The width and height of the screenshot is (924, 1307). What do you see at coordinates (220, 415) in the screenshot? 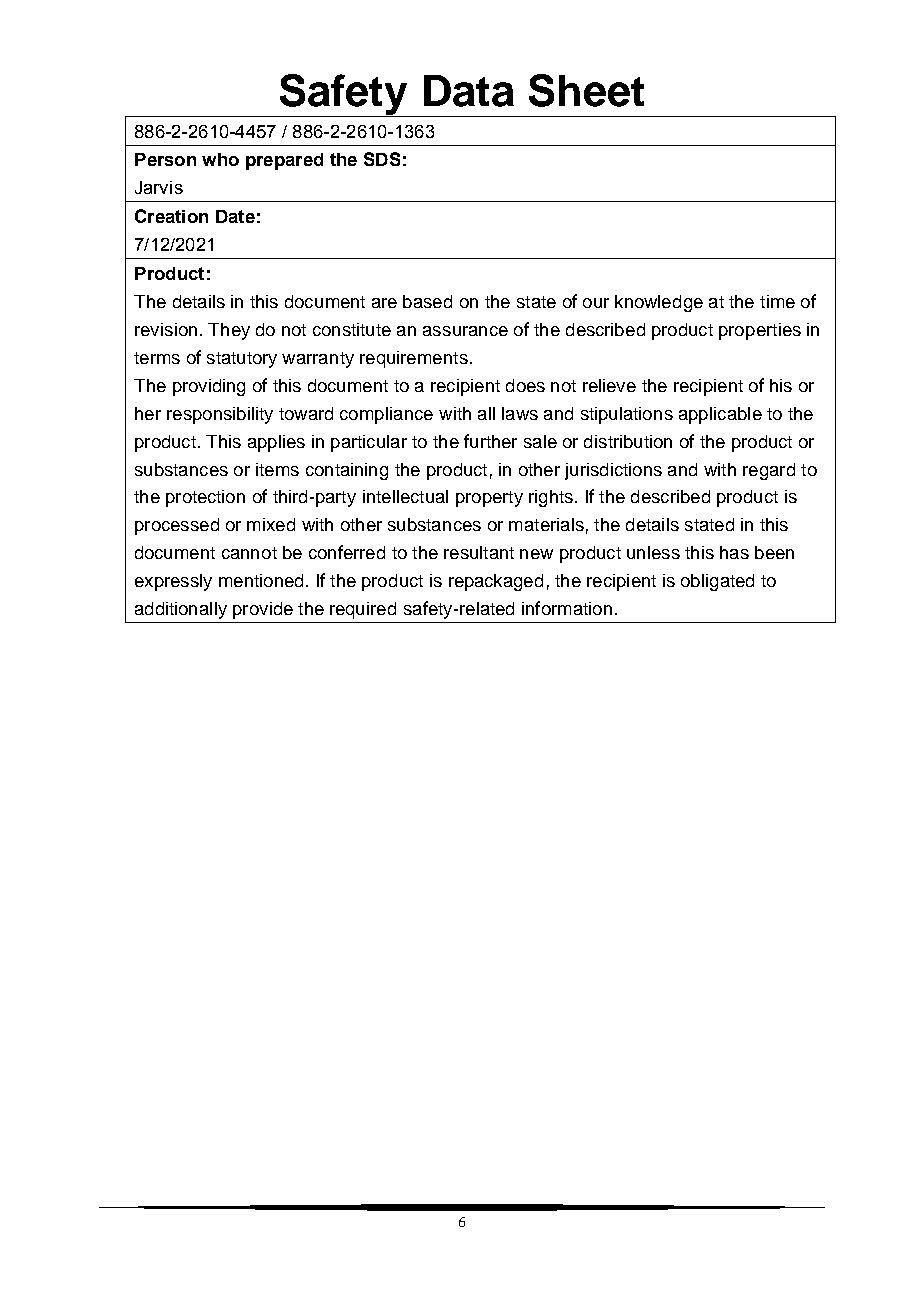
I see `responsibility` at bounding box center [220, 415].
